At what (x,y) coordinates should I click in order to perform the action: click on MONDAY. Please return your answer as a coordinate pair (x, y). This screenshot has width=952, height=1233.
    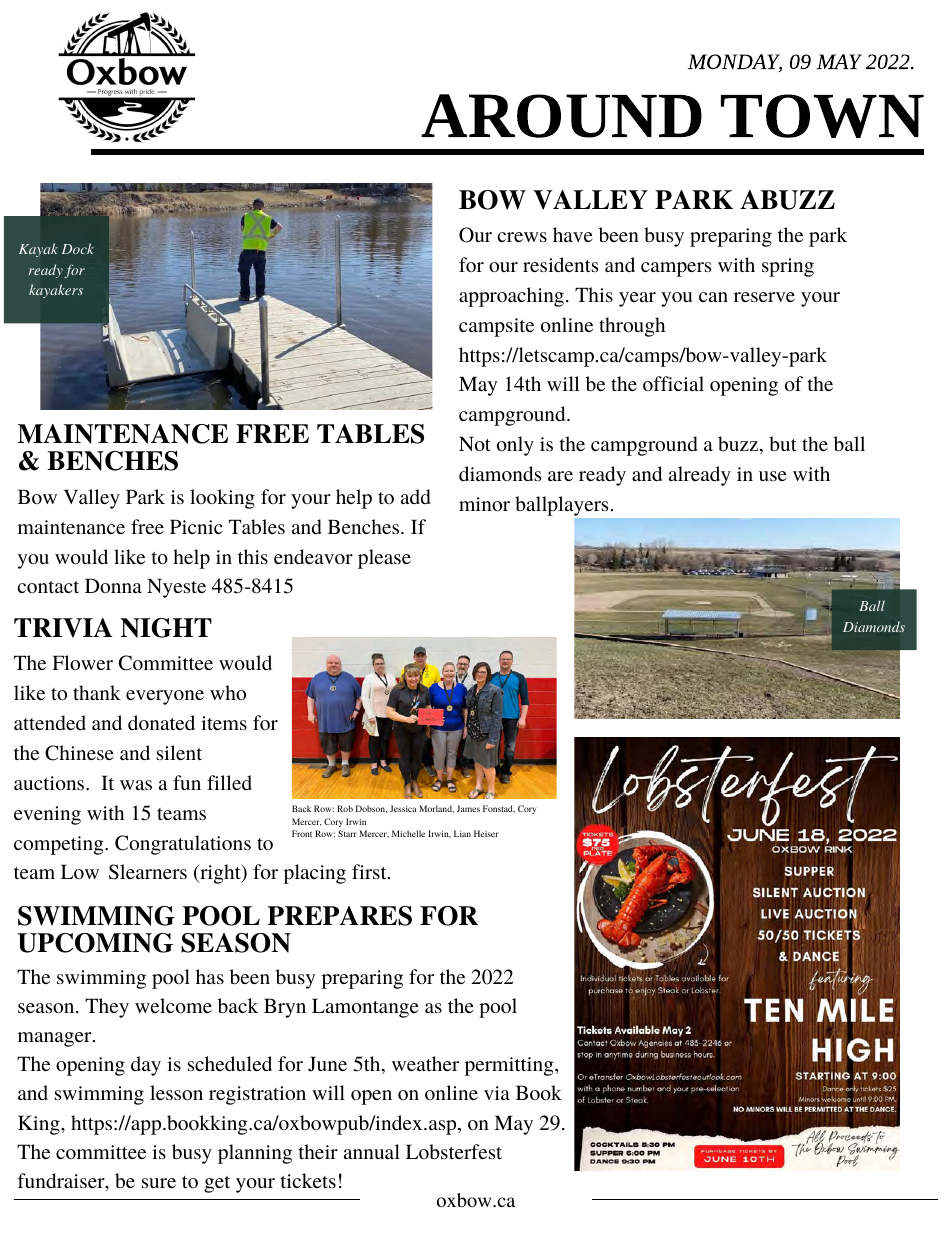
    Looking at the image, I should click on (735, 63).
